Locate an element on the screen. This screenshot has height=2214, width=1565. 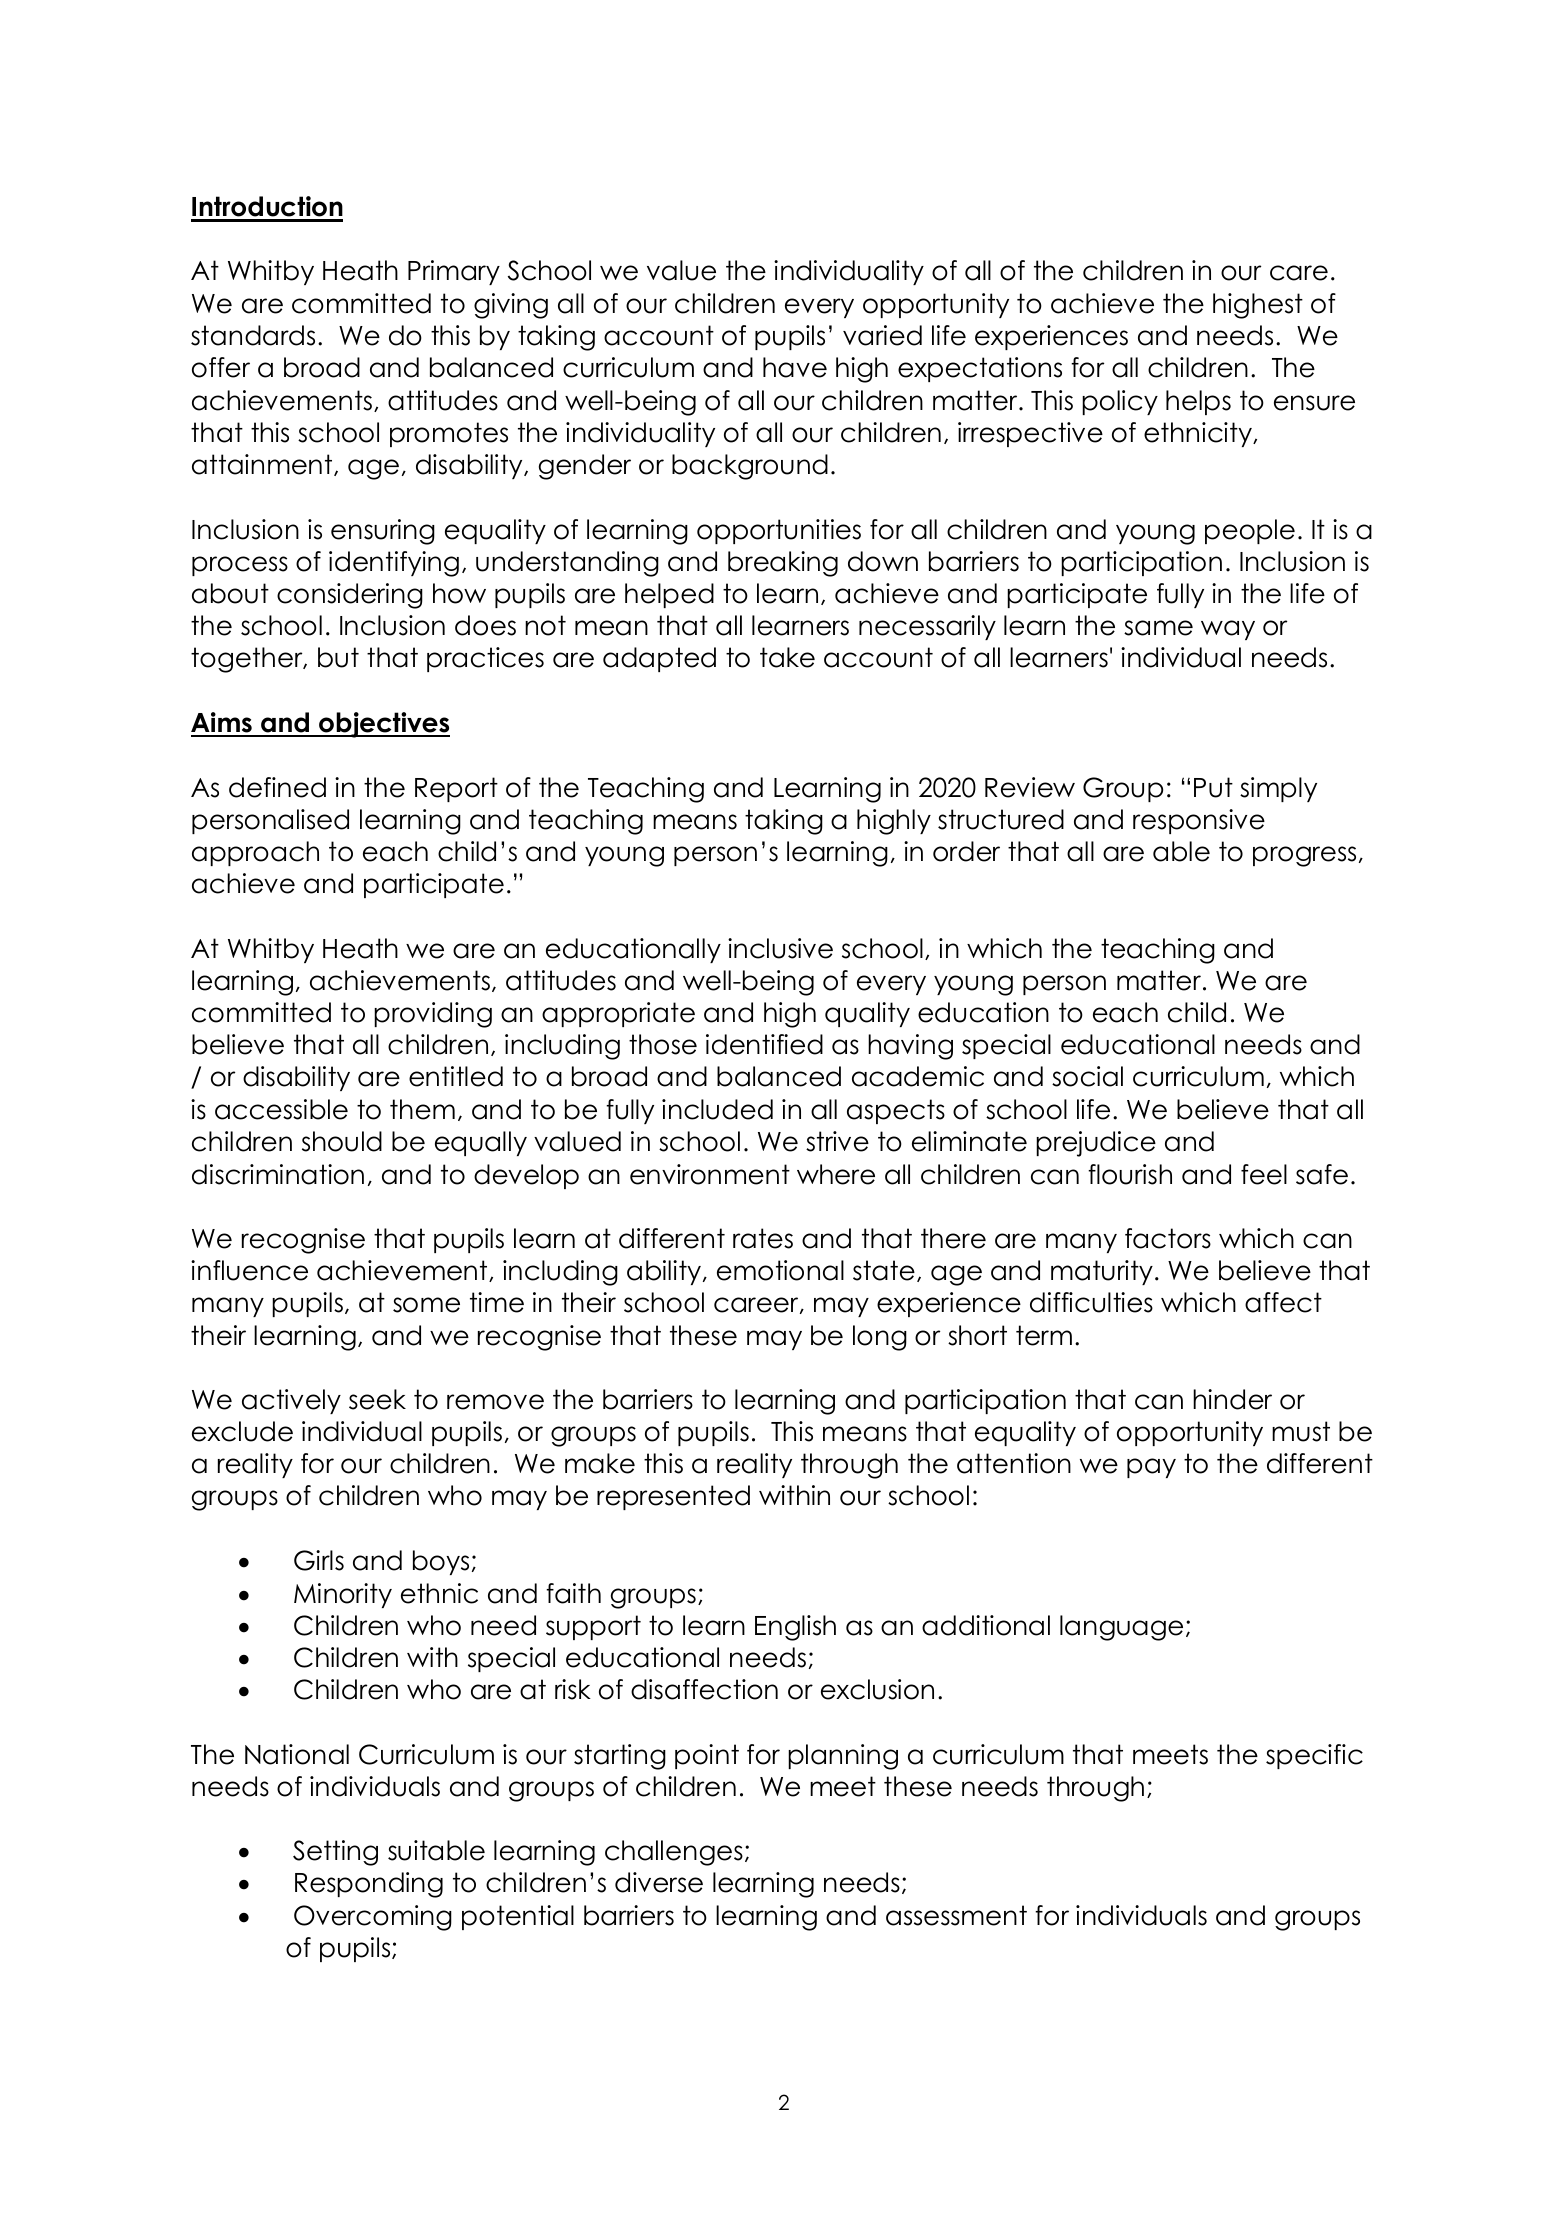
challenges is located at coordinates (674, 1853).
